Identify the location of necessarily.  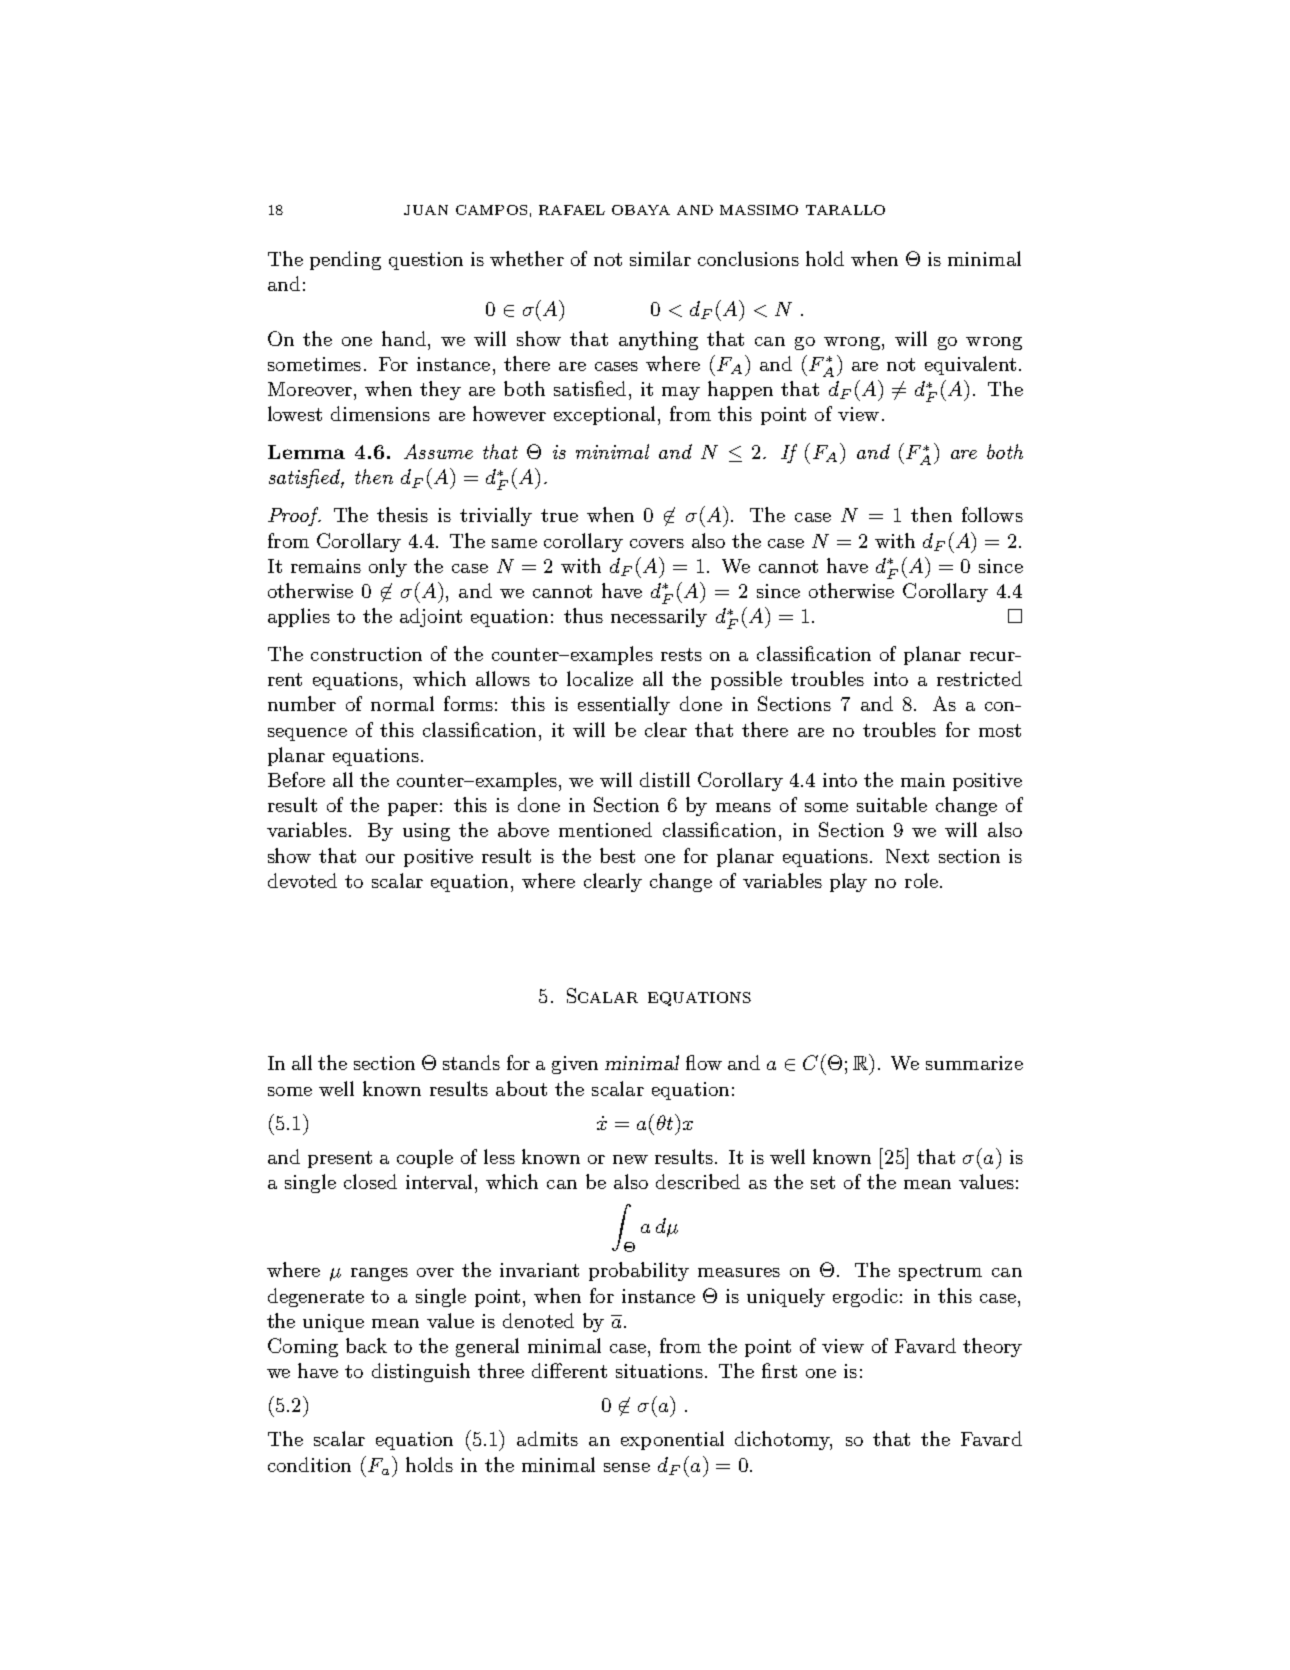
(659, 617).
